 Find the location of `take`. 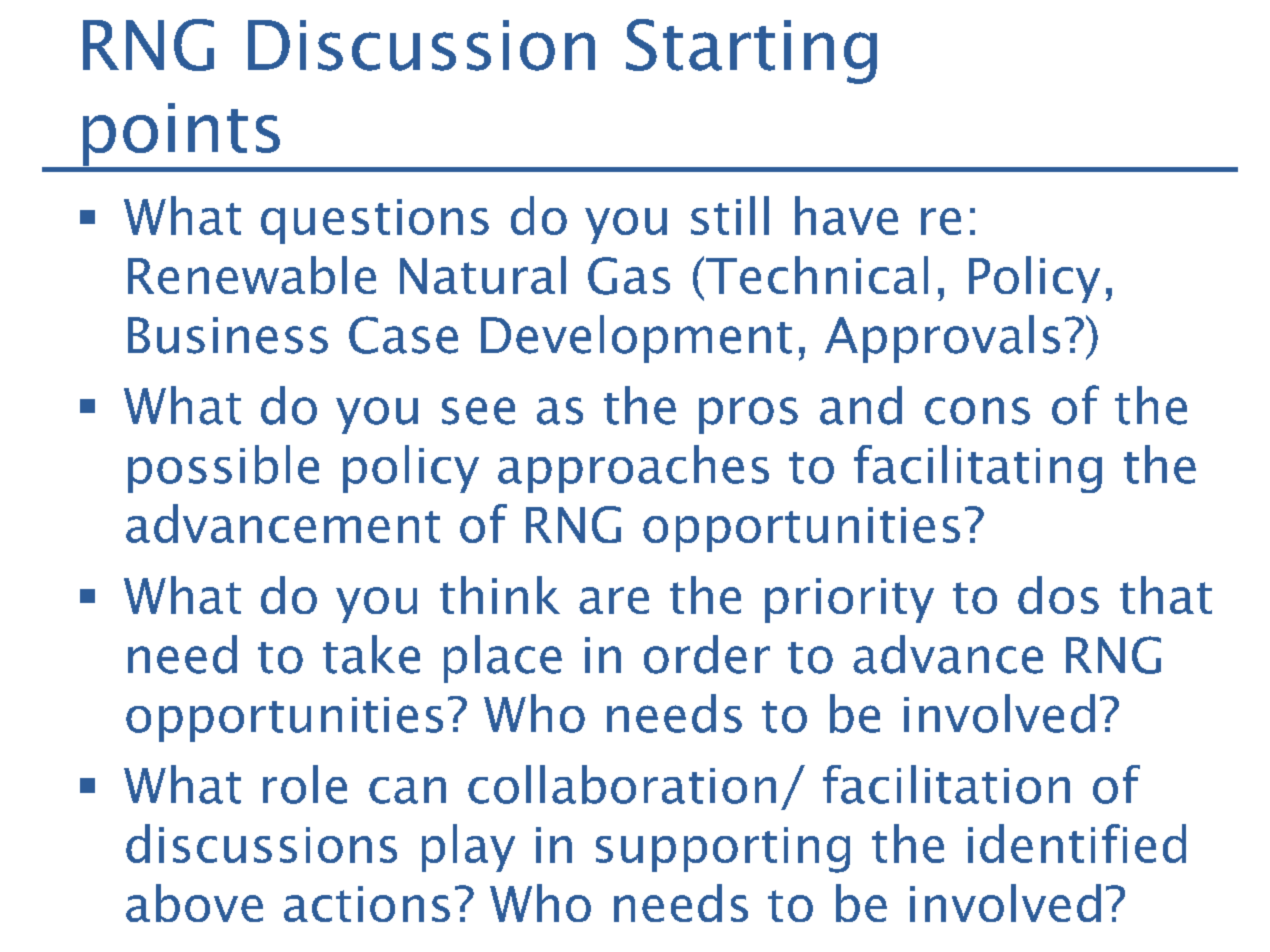

take is located at coordinates (371, 654).
